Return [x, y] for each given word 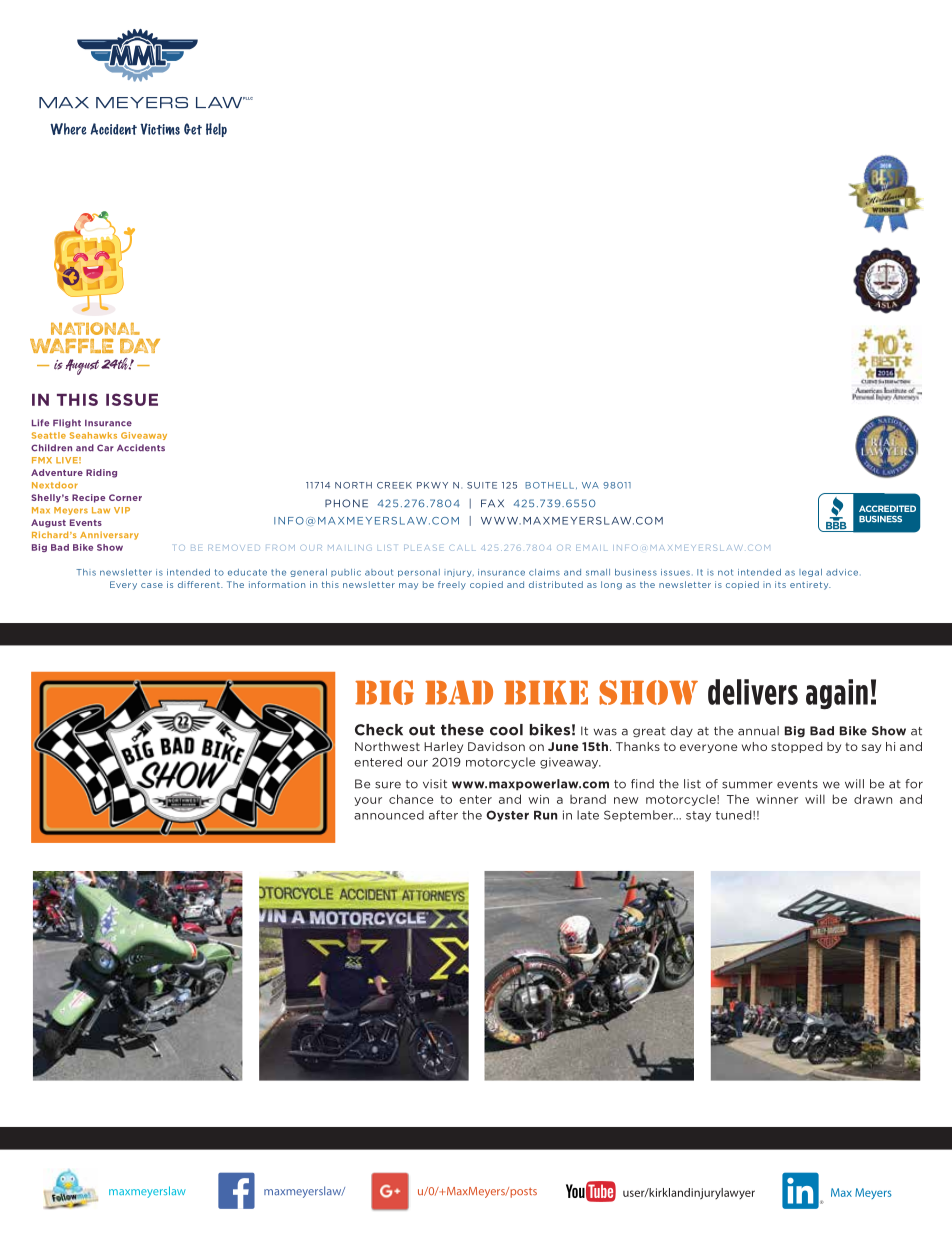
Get [193, 129]
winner [777, 799]
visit [435, 784]
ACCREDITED [887, 508]
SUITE [482, 485]
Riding [101, 473]
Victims [160, 129]
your [368, 801]
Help [216, 130]
